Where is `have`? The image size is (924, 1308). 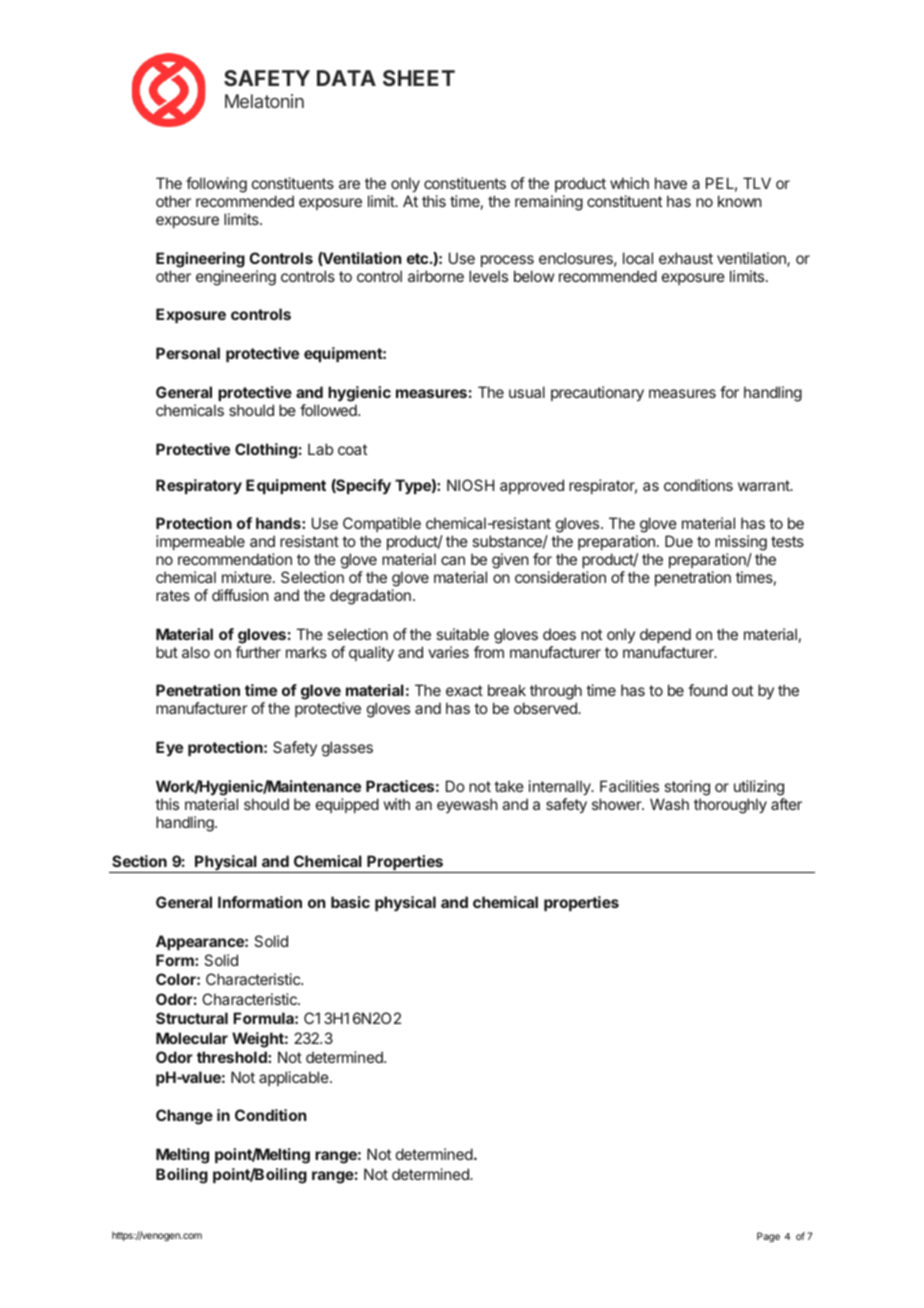
have is located at coordinates (671, 183).
